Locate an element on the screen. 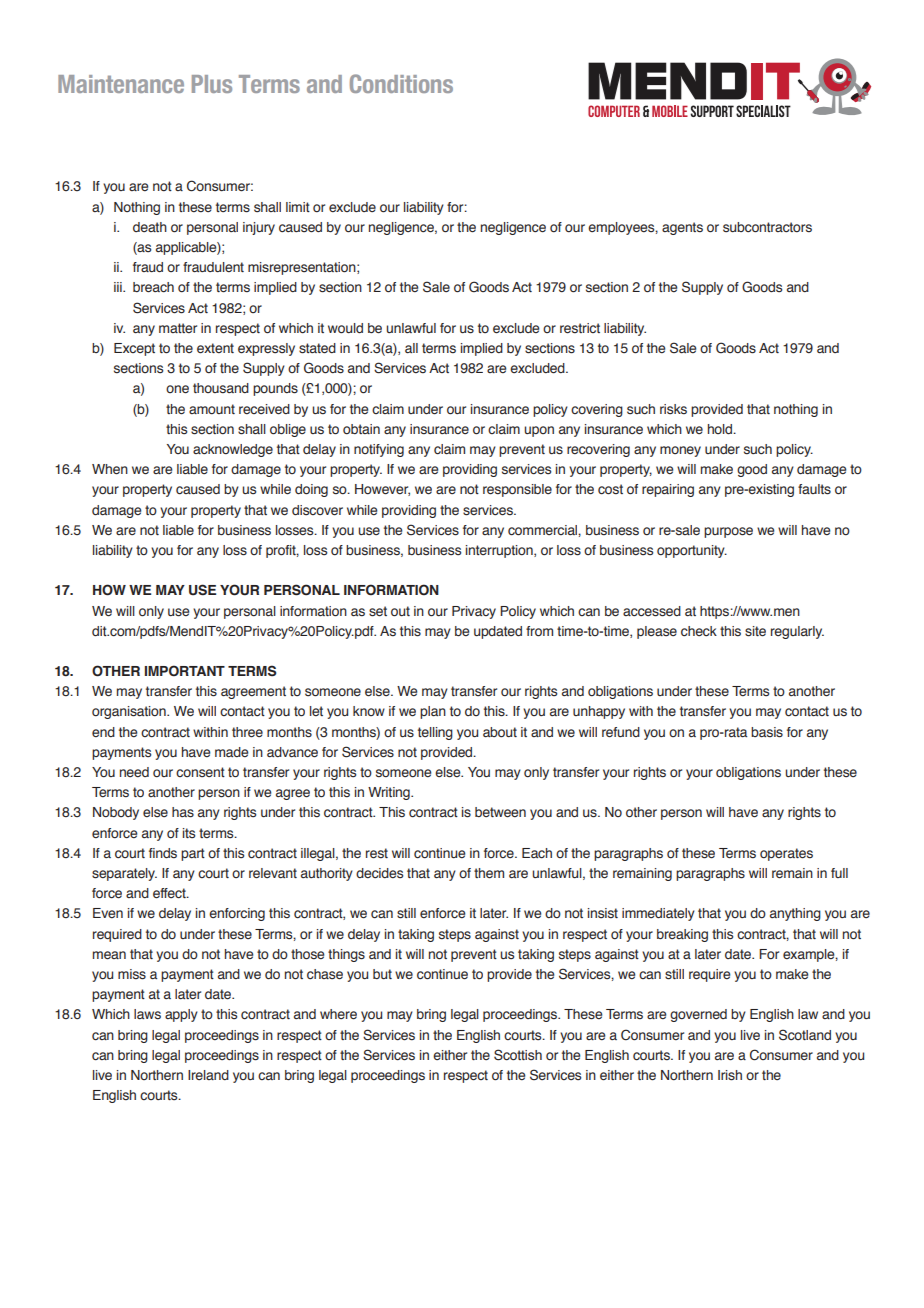 The height and width of the screenshot is (1308, 924). site is located at coordinates (755, 631).
